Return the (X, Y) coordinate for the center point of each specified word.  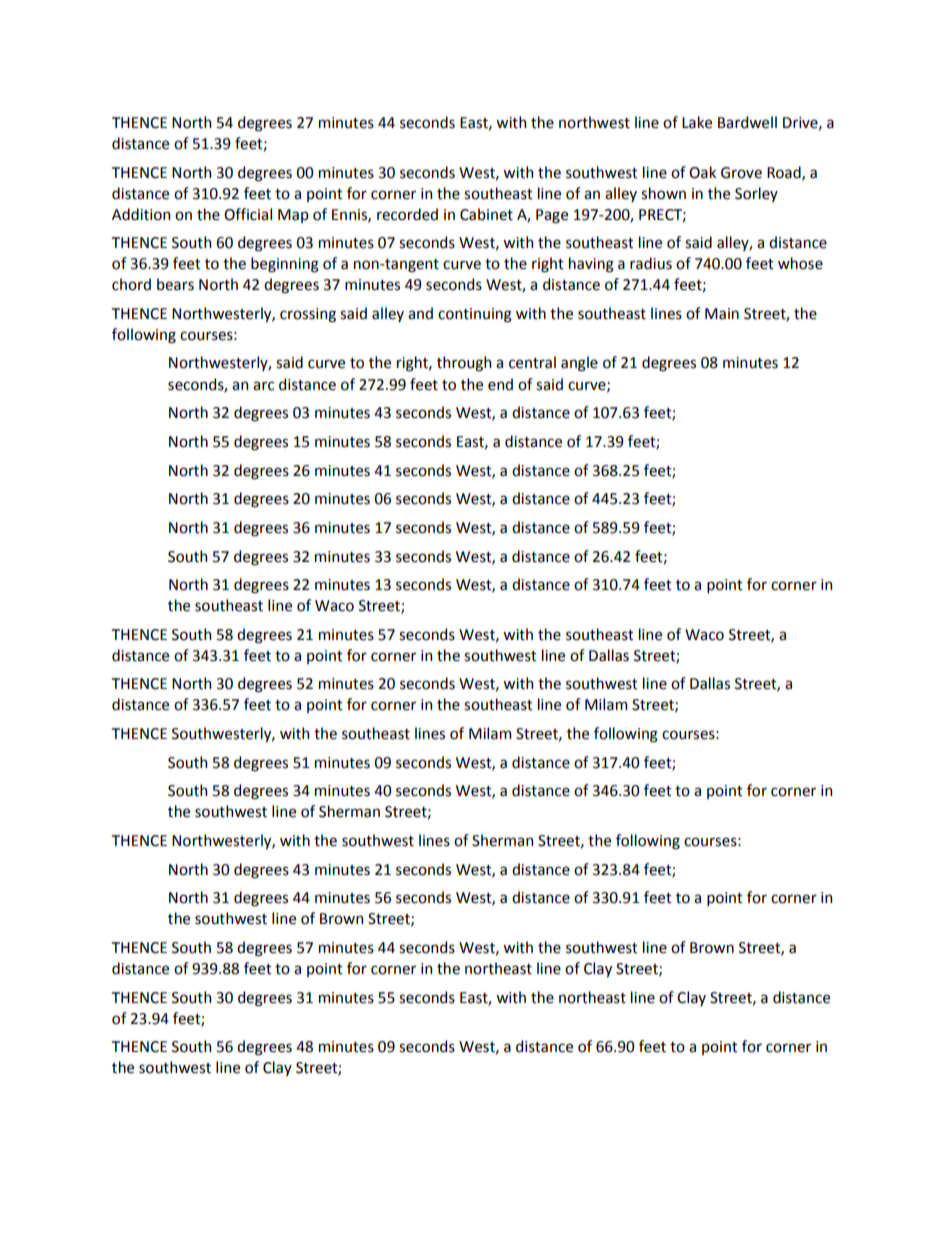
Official (248, 214)
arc (263, 386)
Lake (697, 122)
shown (663, 193)
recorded (407, 214)
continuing (475, 315)
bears (175, 284)
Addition (141, 214)
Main (722, 314)
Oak (702, 172)
